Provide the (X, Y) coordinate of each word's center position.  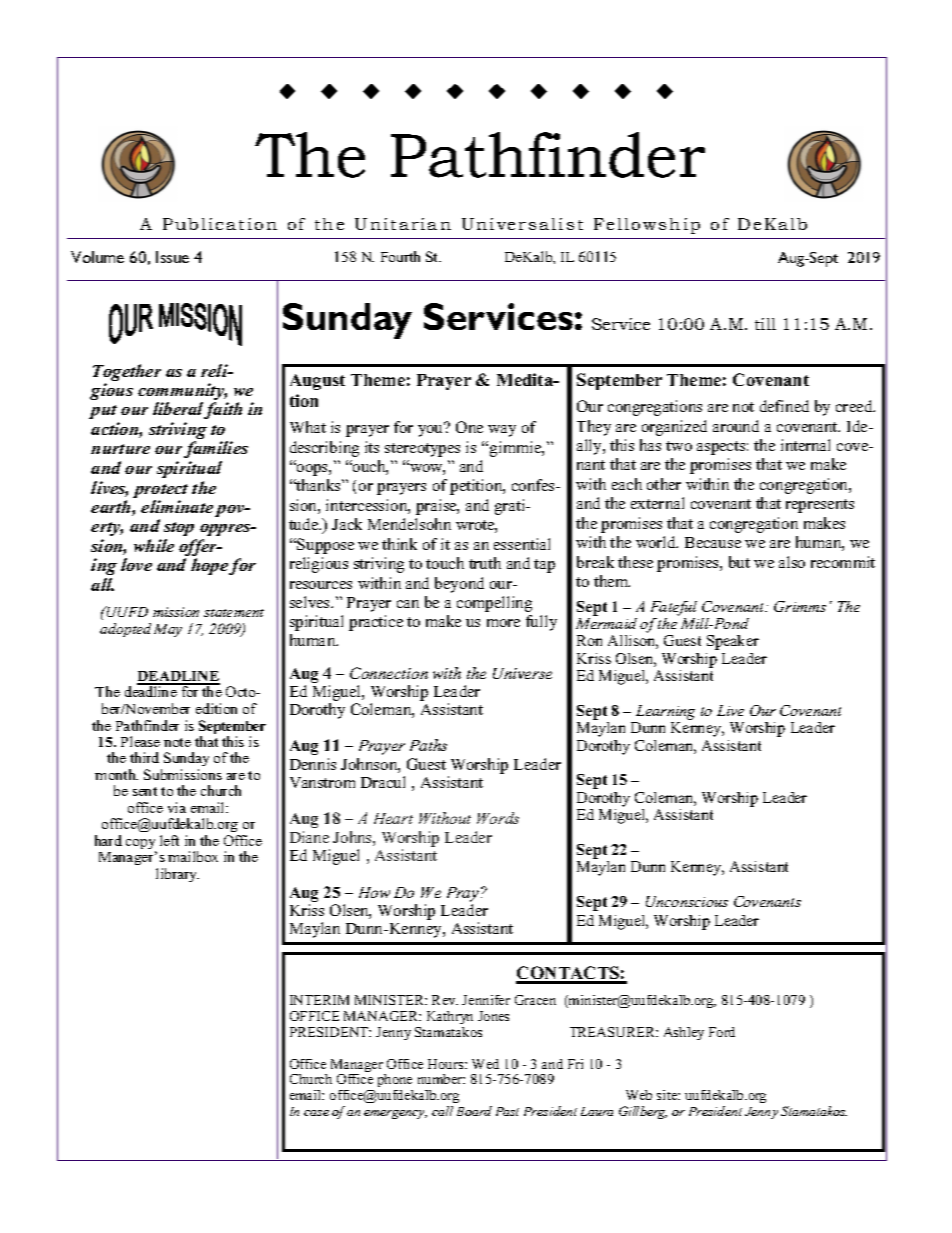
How (374, 892)
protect (160, 492)
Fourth (400, 256)
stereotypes (422, 450)
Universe (522, 673)
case (316, 1113)
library (177, 875)
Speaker (733, 642)
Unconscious (687, 901)
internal (805, 445)
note (177, 742)
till (765, 324)
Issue (172, 257)
